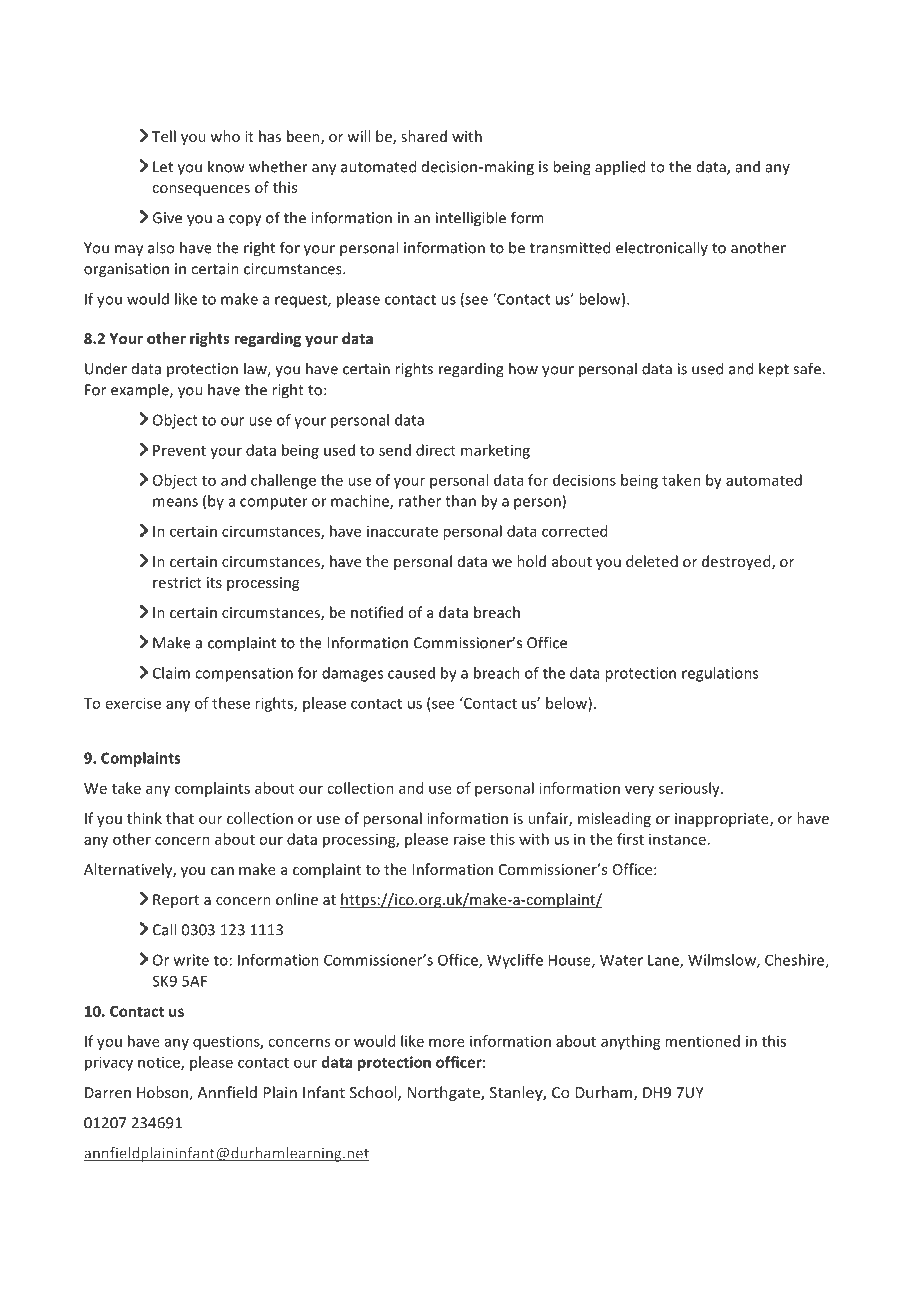 This image has width=924, height=1309. Describe the element at coordinates (180, 818) in the image. I see `that` at that location.
